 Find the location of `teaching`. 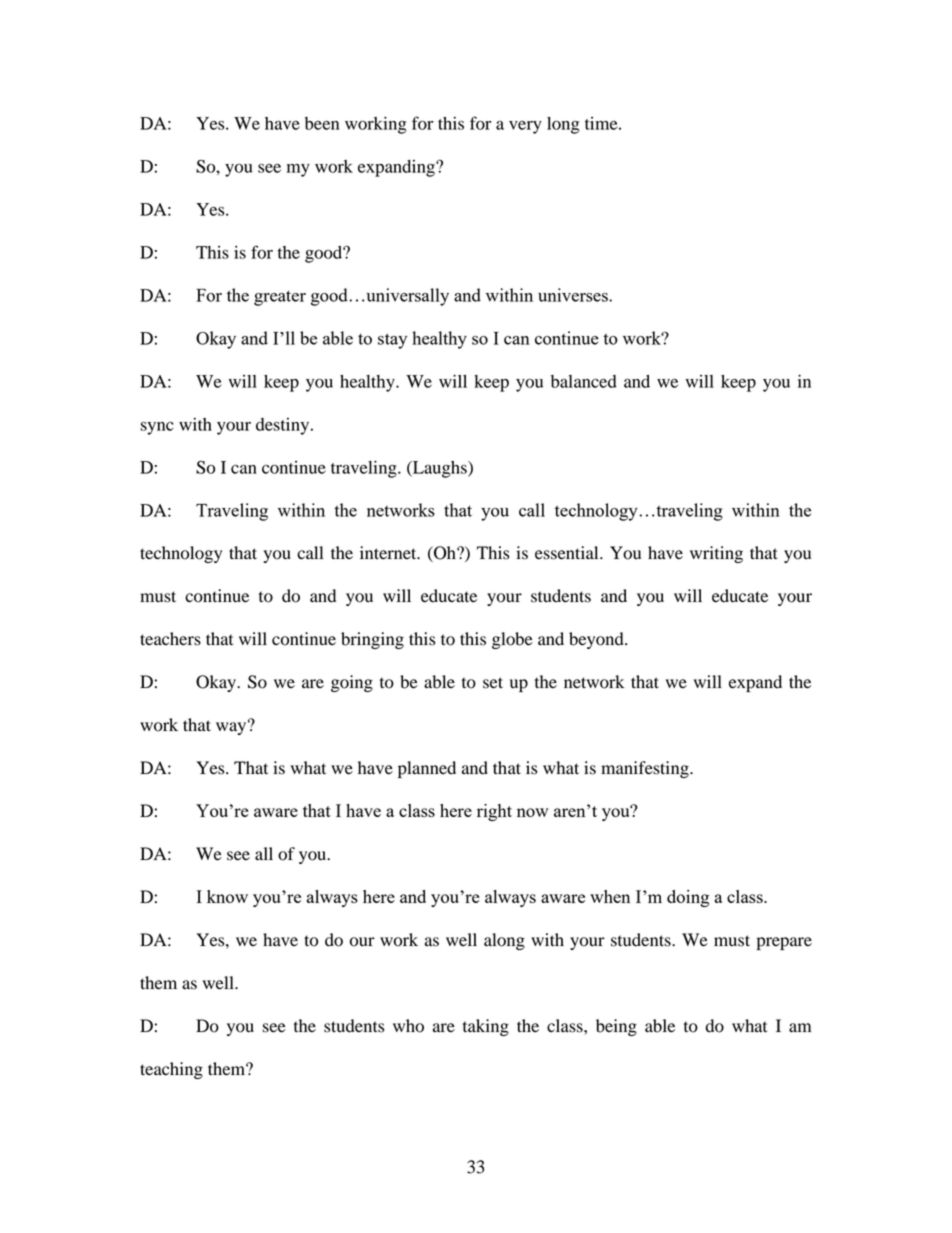

teaching is located at coordinates (171, 1070).
